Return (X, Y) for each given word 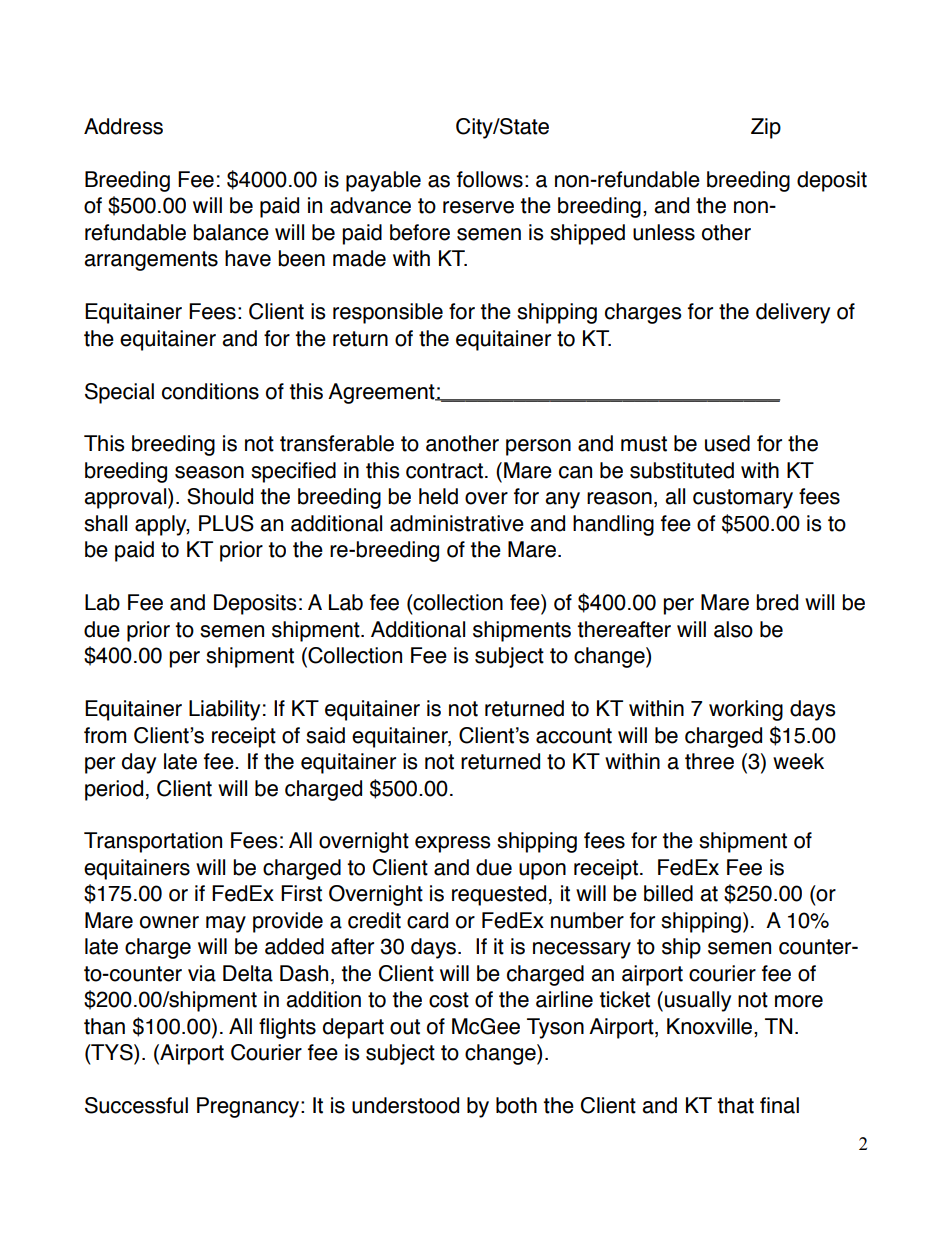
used (727, 443)
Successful (136, 1105)
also (733, 629)
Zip (766, 128)
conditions (210, 391)
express (453, 844)
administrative (457, 523)
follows (490, 179)
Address (123, 126)
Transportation (153, 842)
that (735, 1105)
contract (444, 471)
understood (405, 1105)
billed (668, 893)
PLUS (226, 523)
